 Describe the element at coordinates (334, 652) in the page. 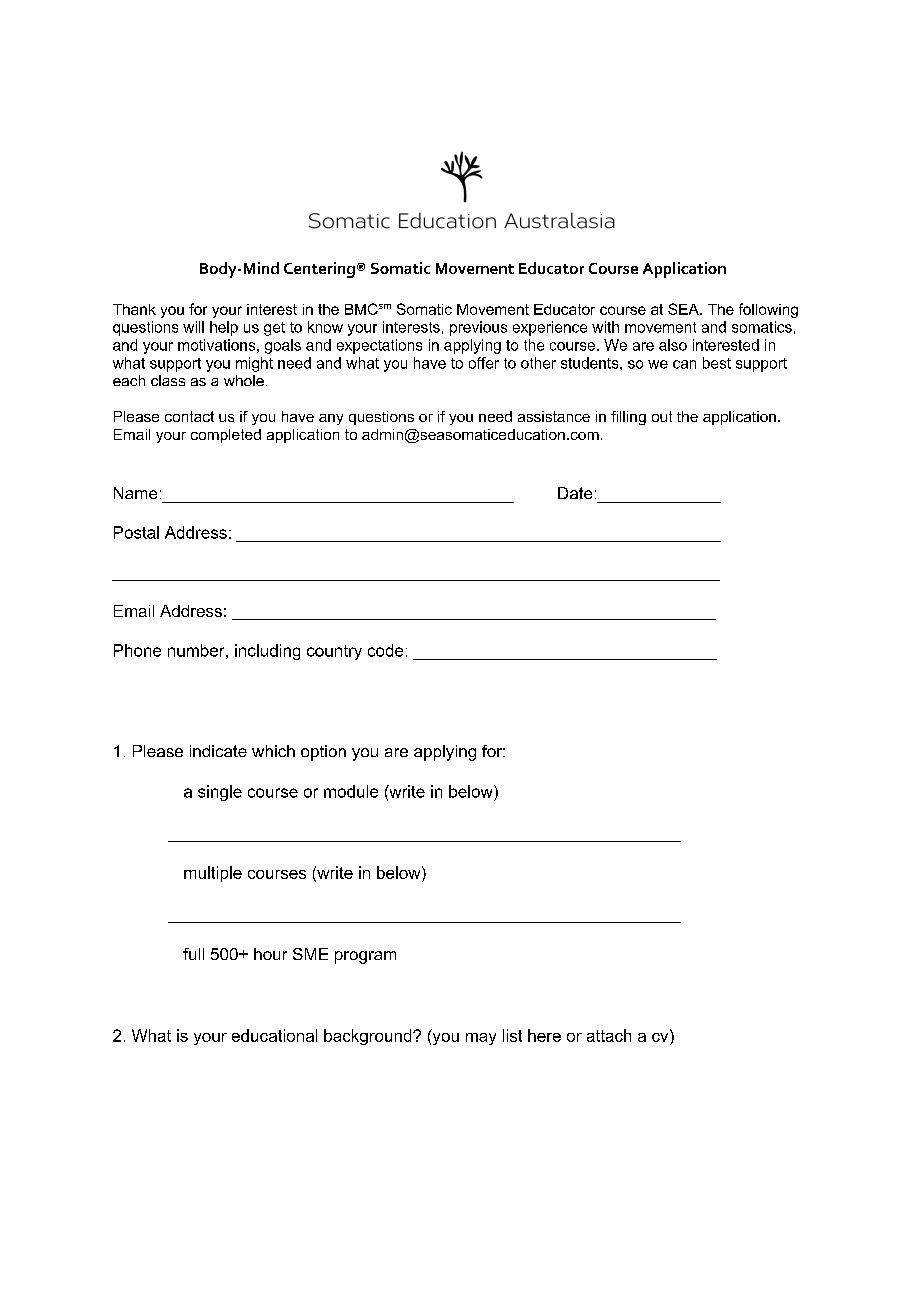

I see `country` at that location.
